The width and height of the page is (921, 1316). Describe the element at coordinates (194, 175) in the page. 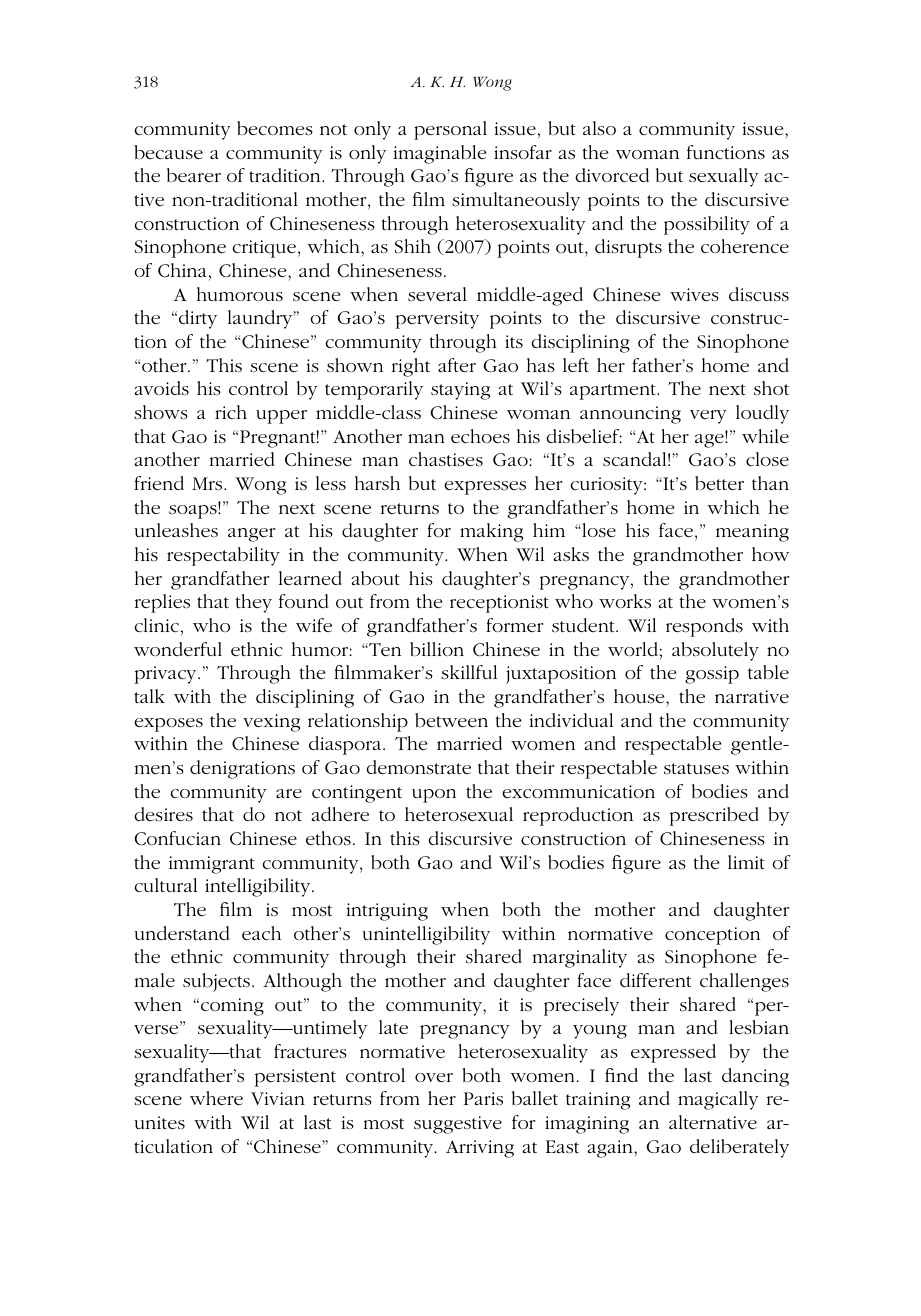

I see `bearer` at that location.
